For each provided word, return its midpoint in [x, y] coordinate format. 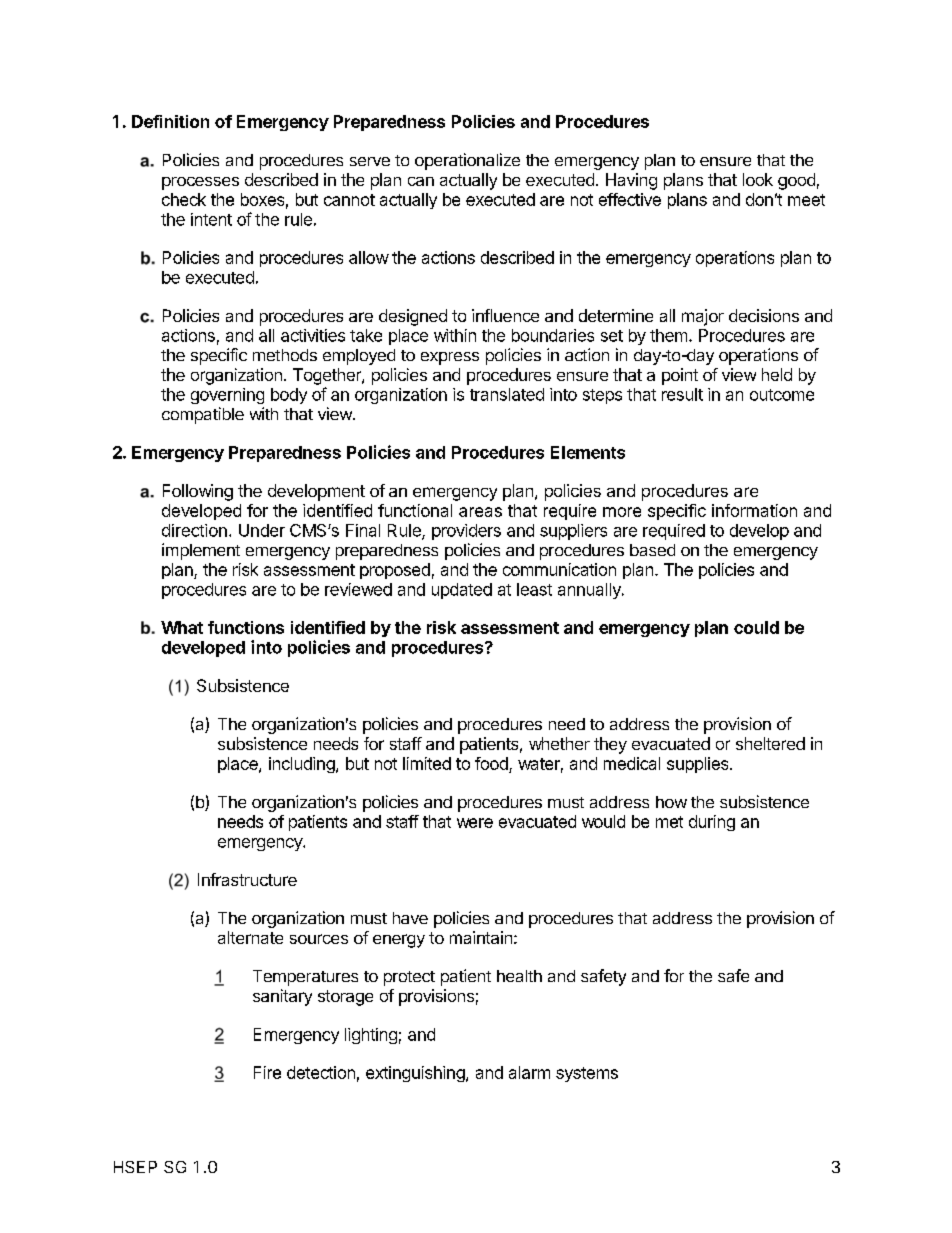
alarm [529, 1072]
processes [200, 183]
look [758, 179]
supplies [699, 765]
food [491, 763]
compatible [203, 415]
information [754, 510]
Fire [267, 1072]
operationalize [467, 161]
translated [507, 394]
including [303, 765]
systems [587, 1074]
